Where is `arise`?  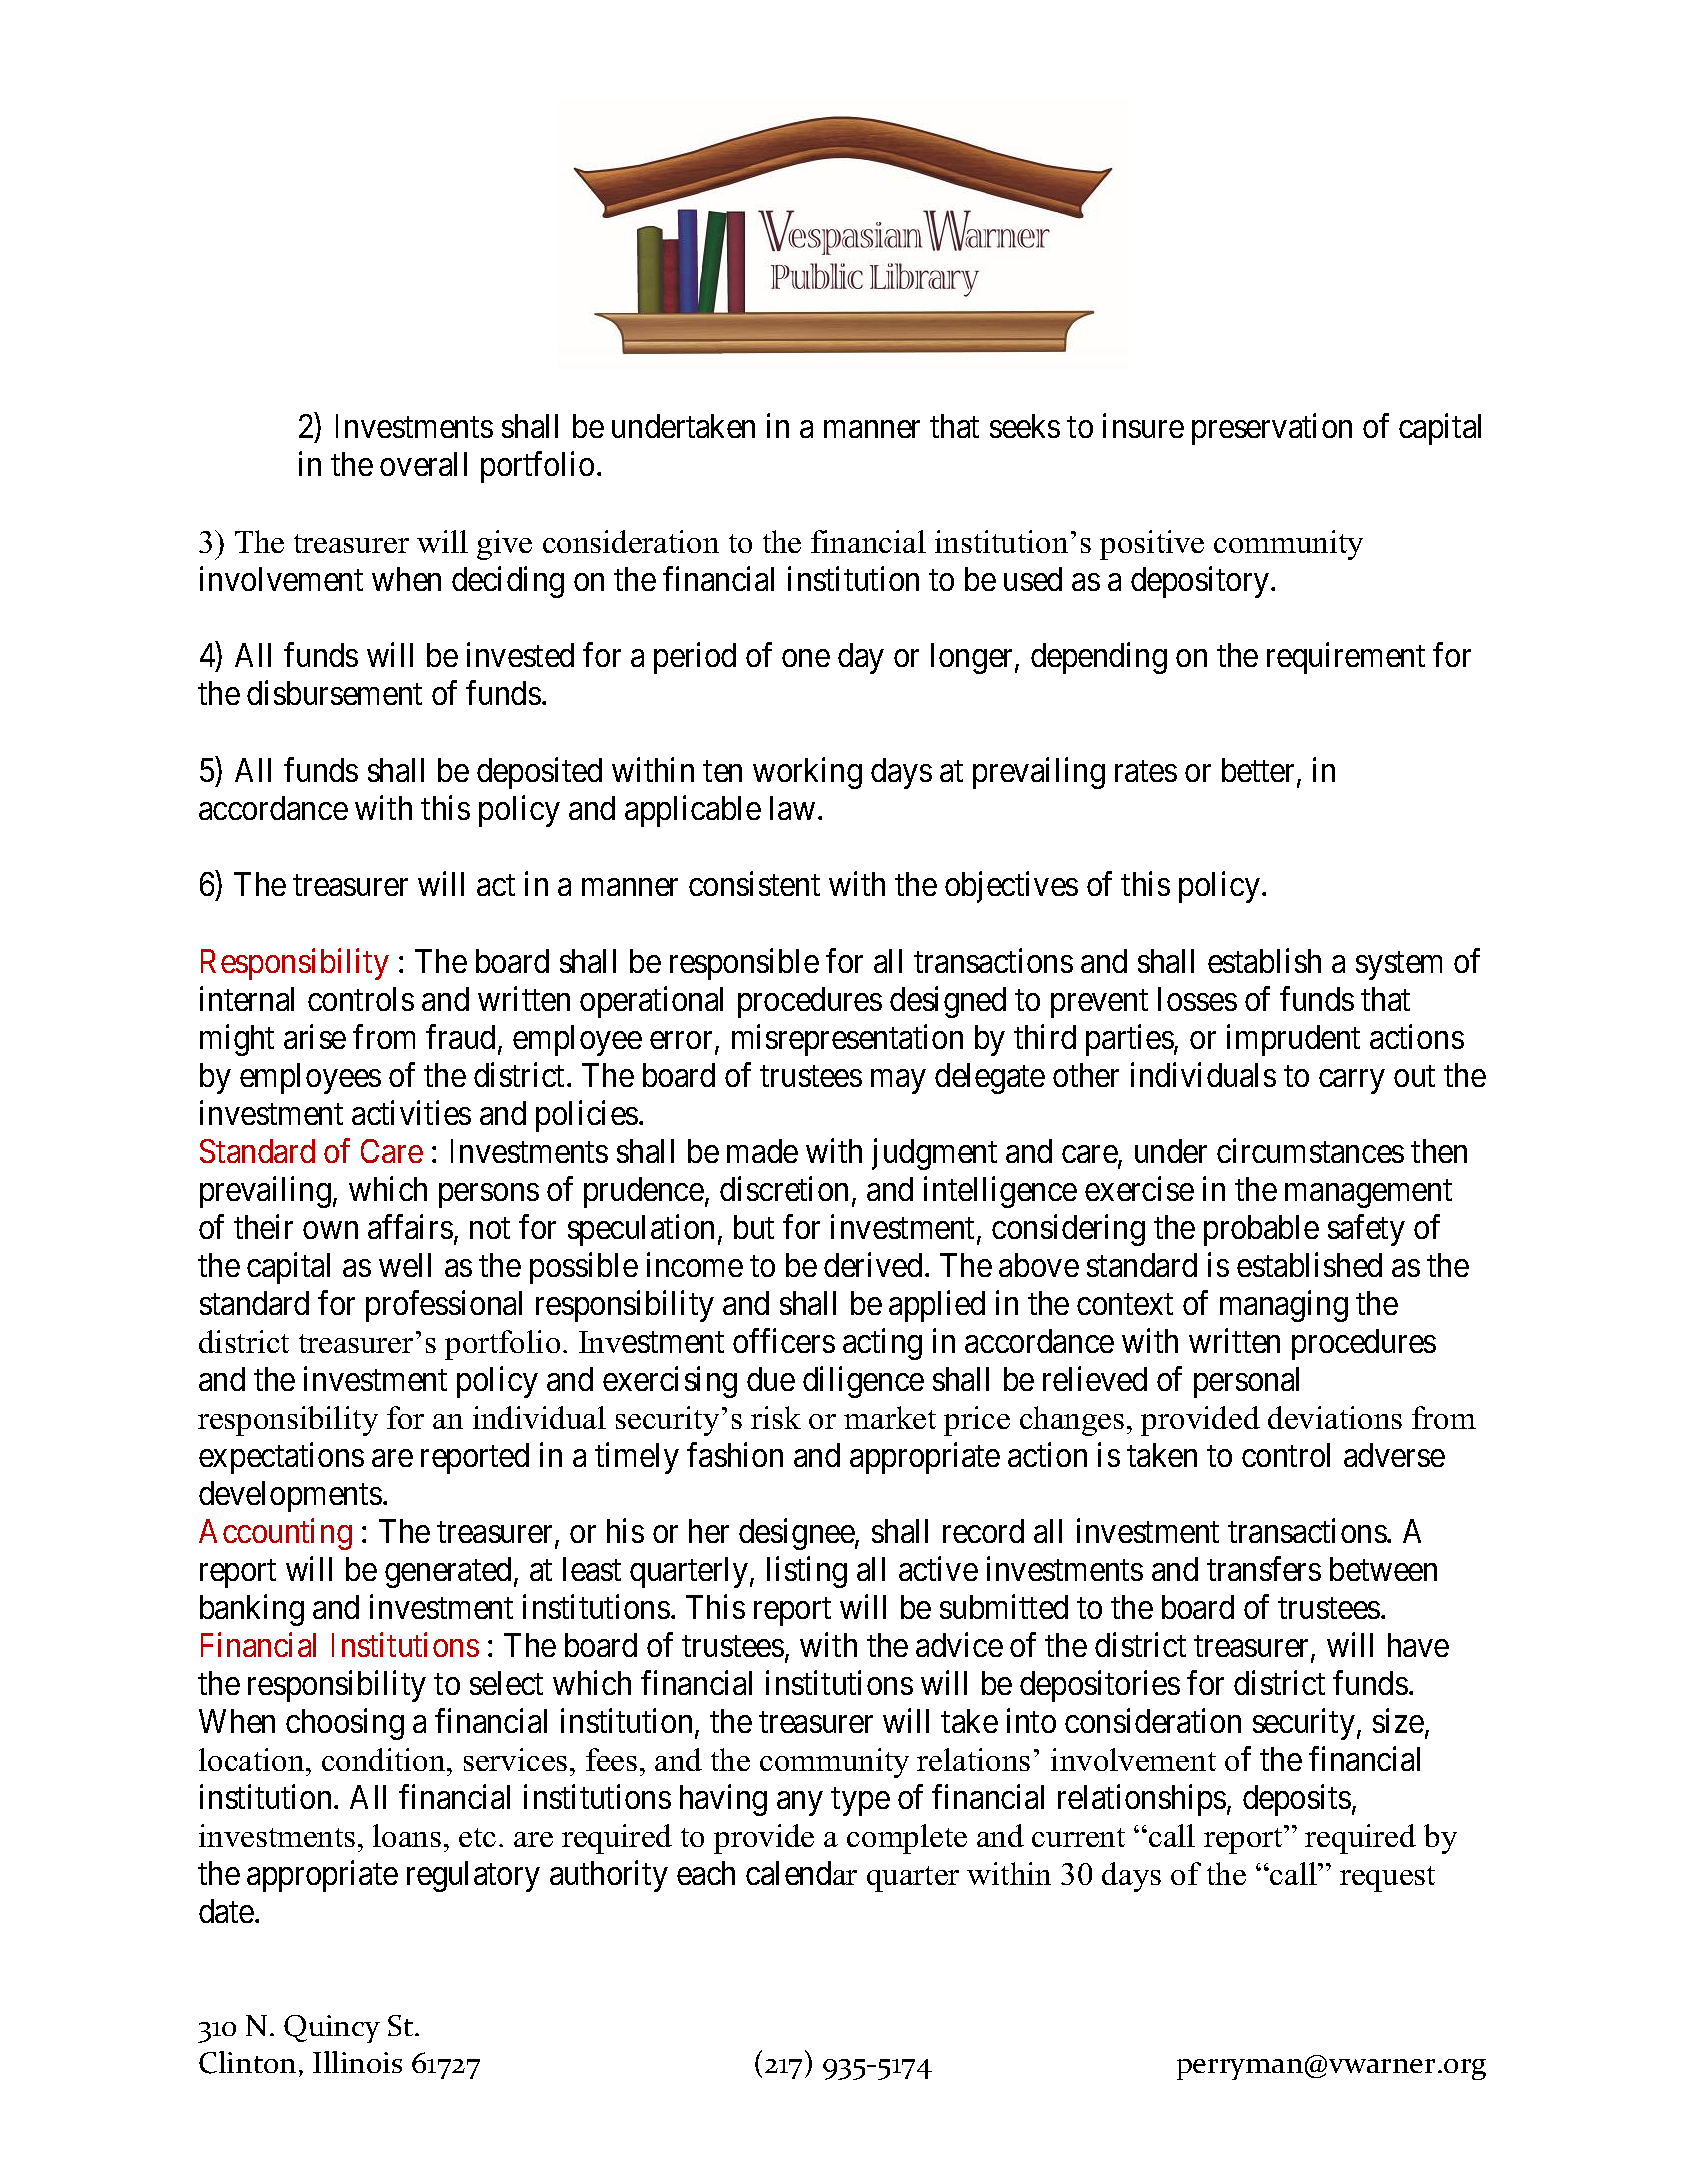
arise is located at coordinates (315, 1036).
